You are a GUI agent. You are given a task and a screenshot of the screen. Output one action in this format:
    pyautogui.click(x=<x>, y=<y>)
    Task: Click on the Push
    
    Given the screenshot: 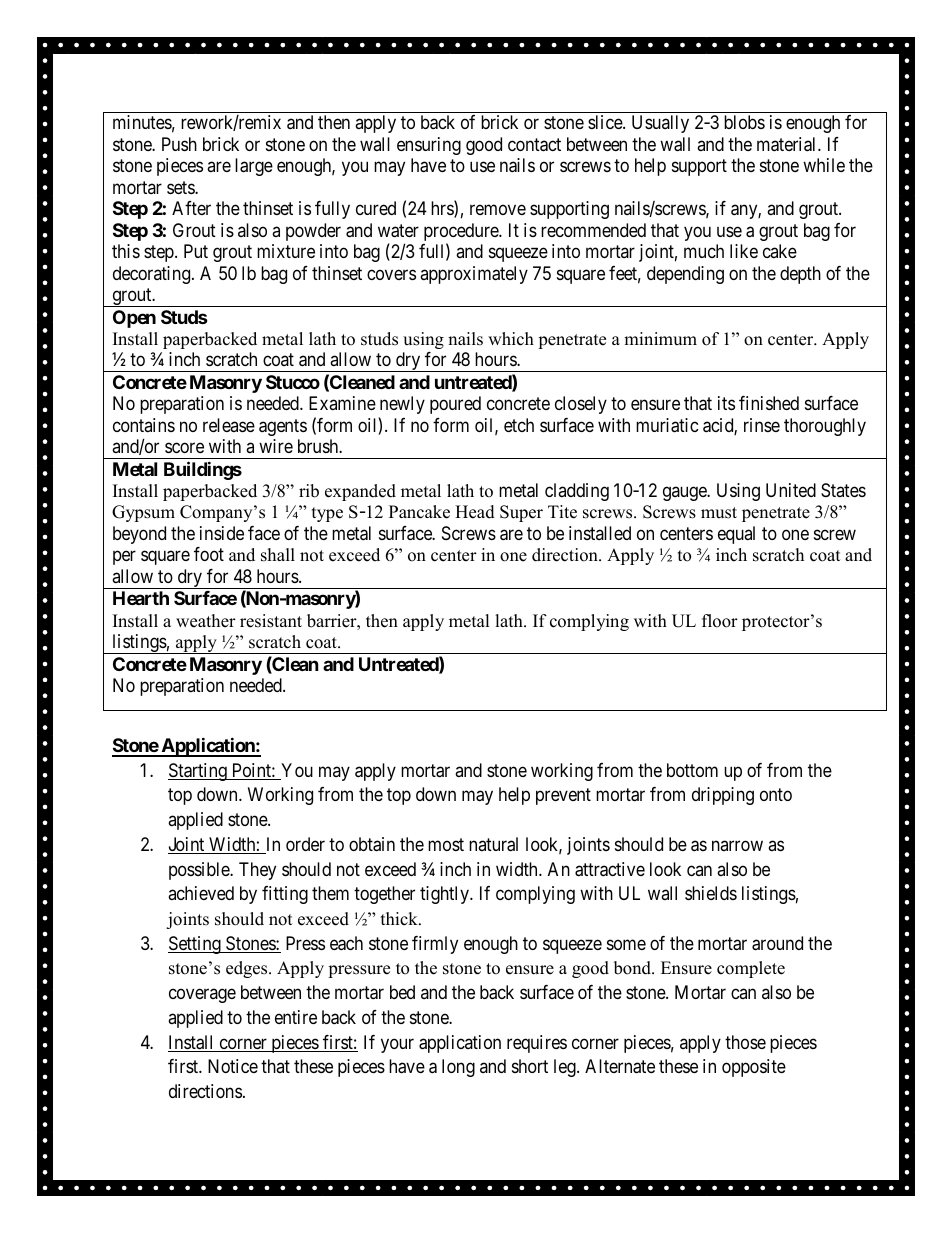 What is the action you would take?
    pyautogui.click(x=179, y=144)
